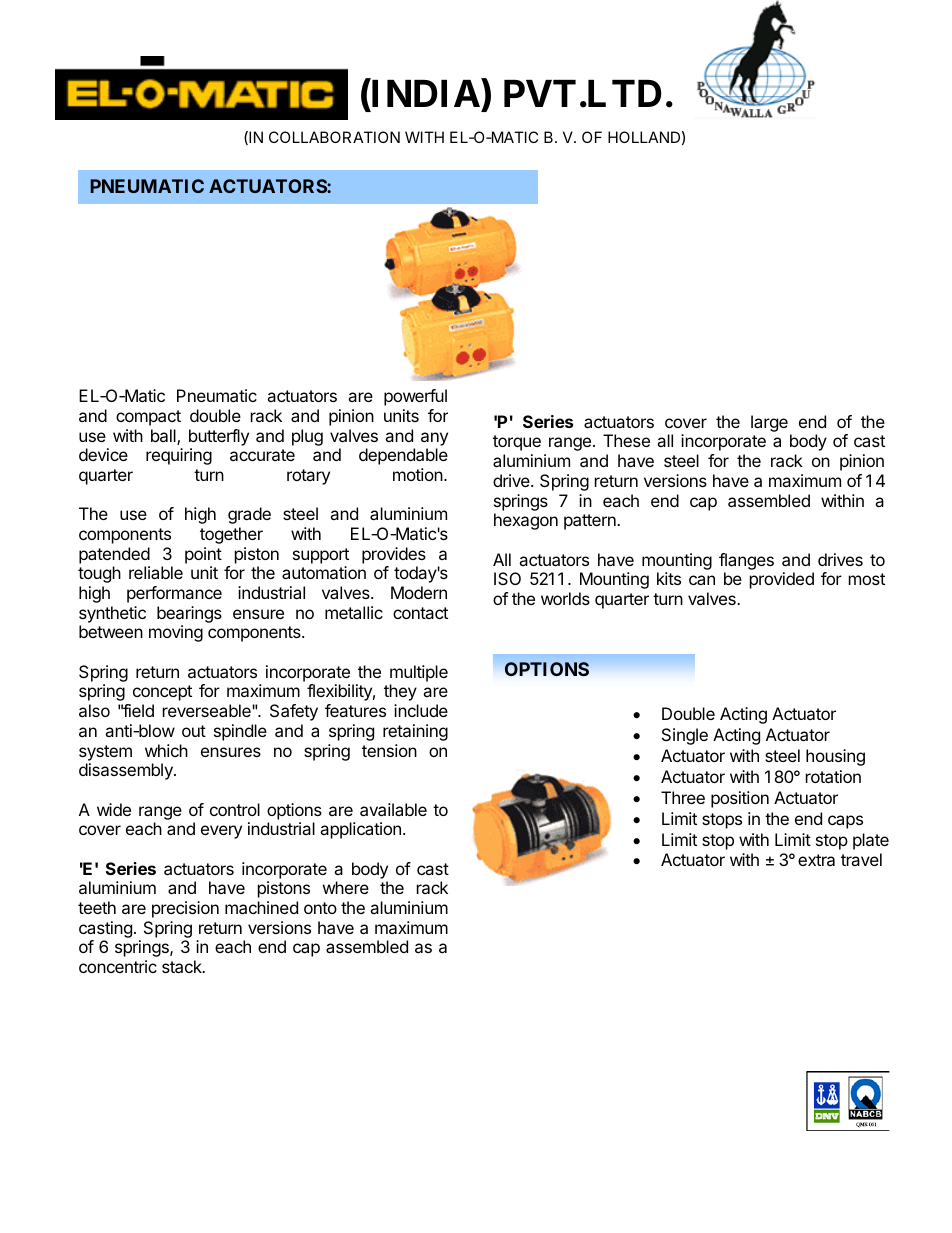  I want to click on ball, so click(164, 437).
